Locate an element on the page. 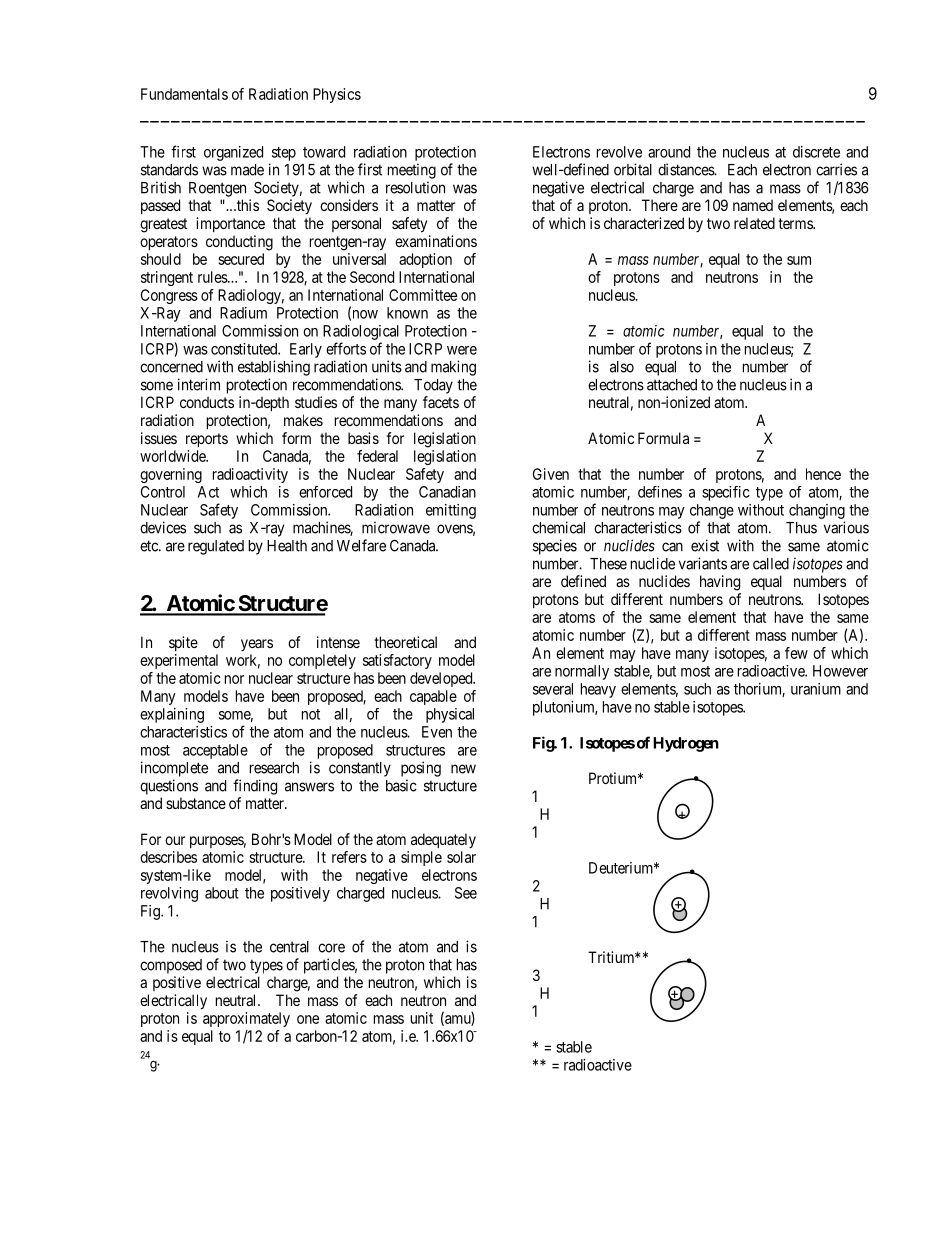  finding is located at coordinates (255, 787).
